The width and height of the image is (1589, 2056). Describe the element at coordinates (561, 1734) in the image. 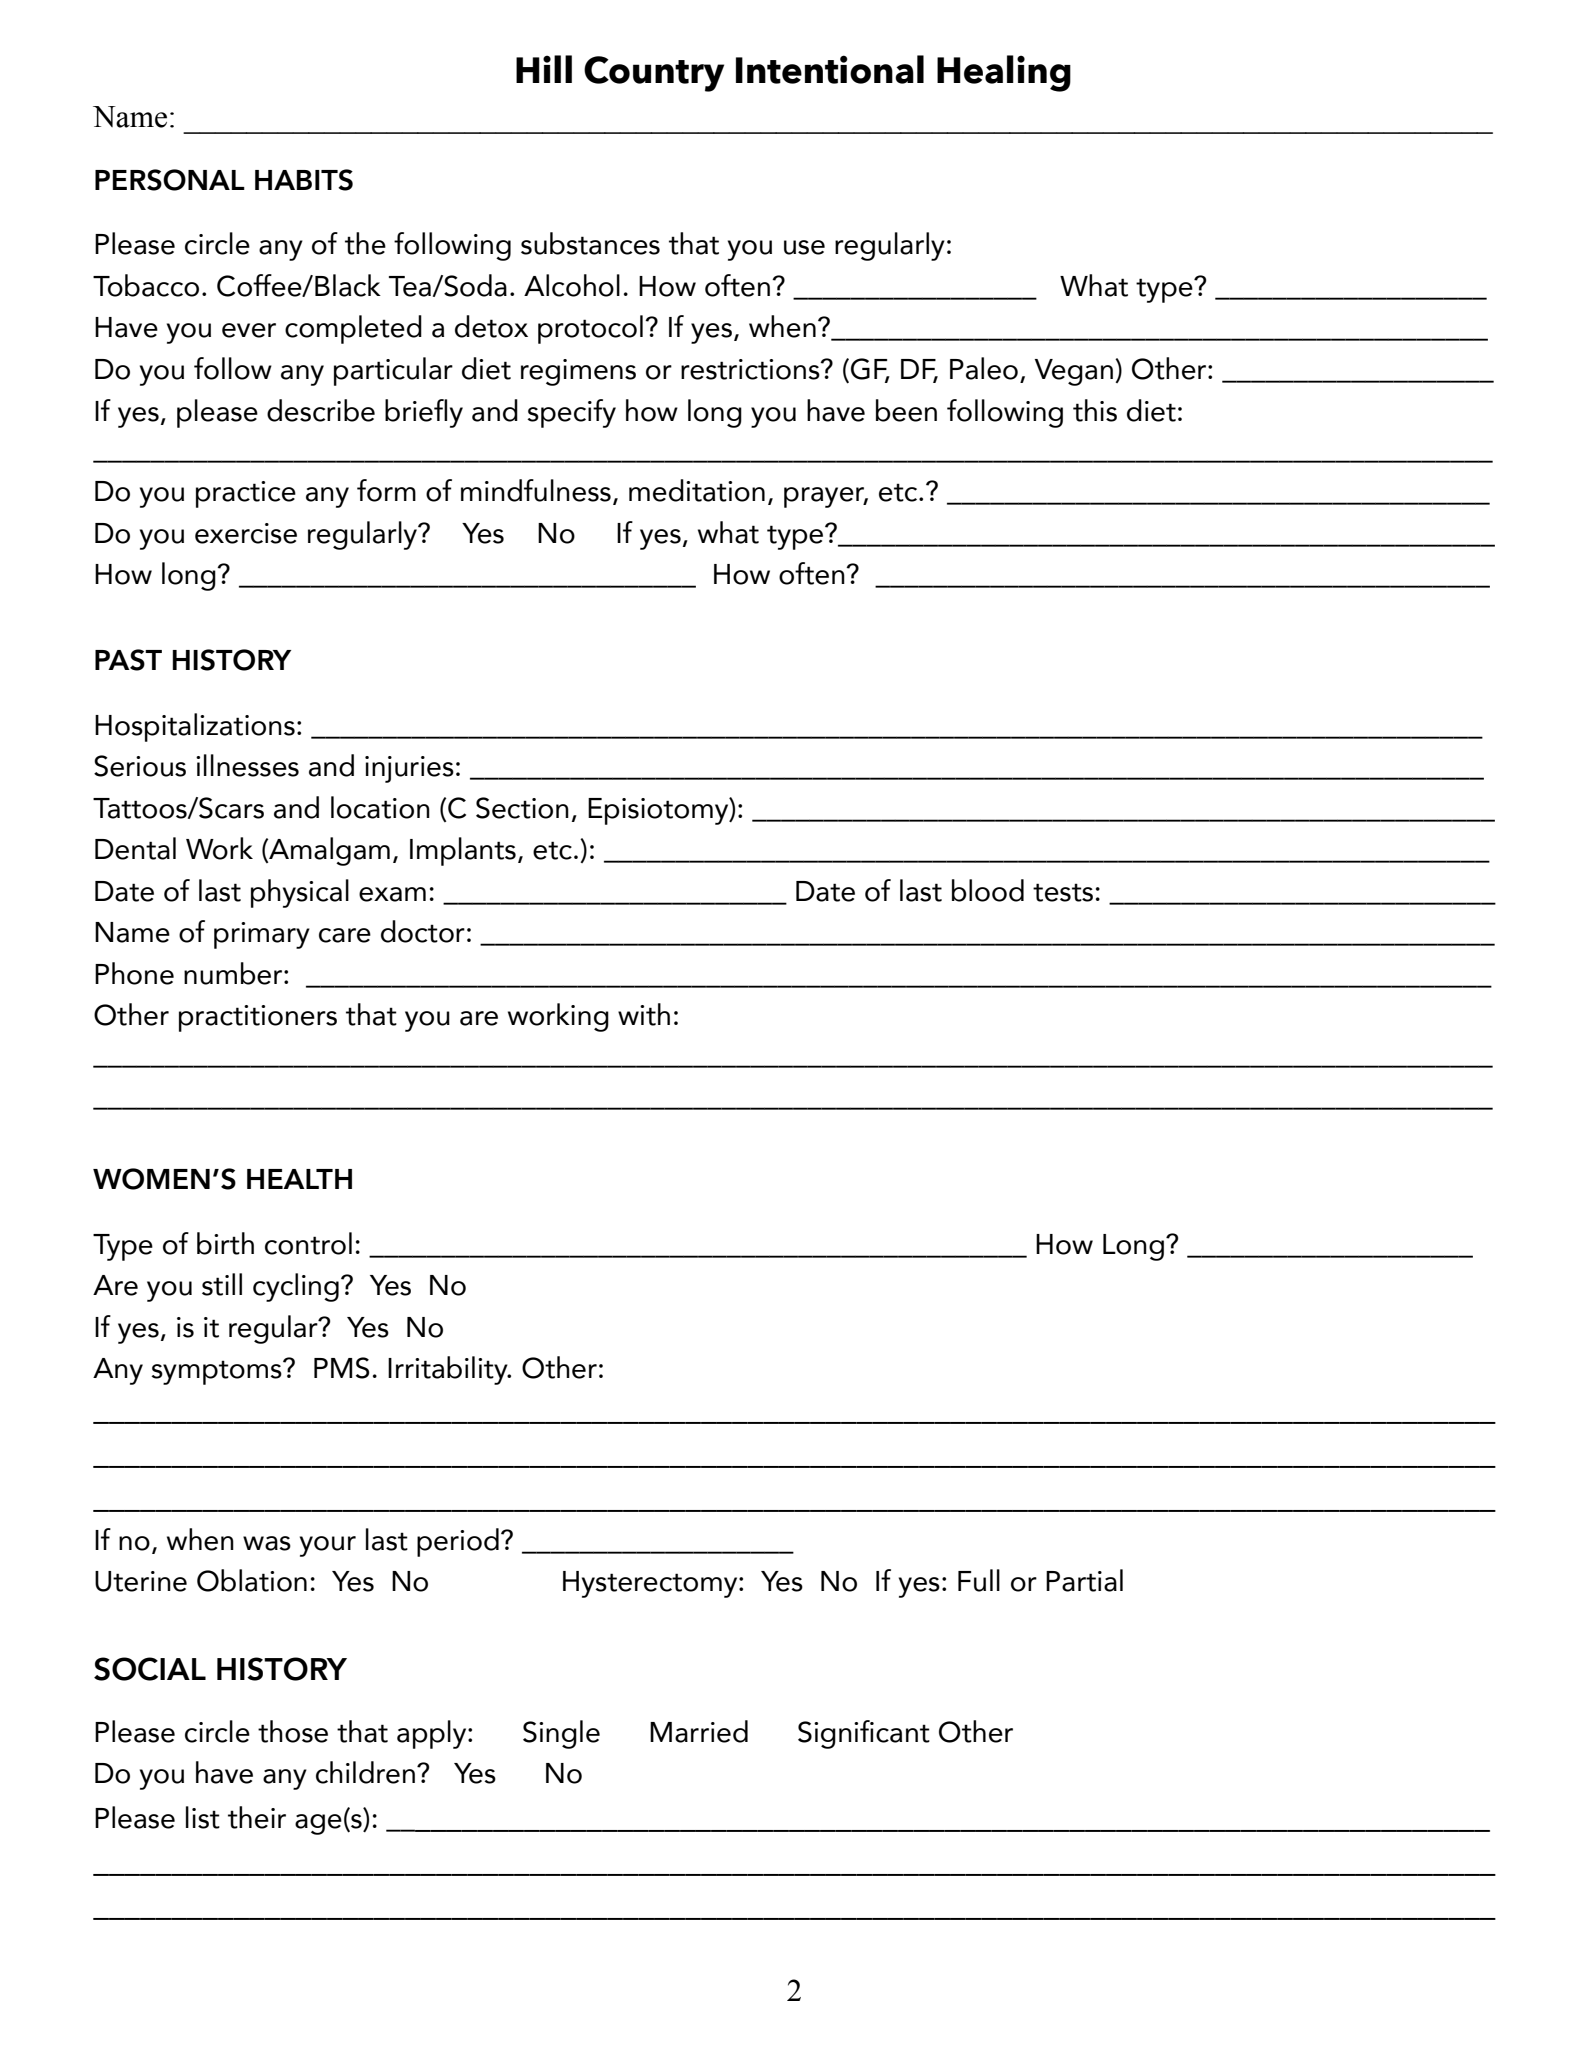

I see `Single` at that location.
